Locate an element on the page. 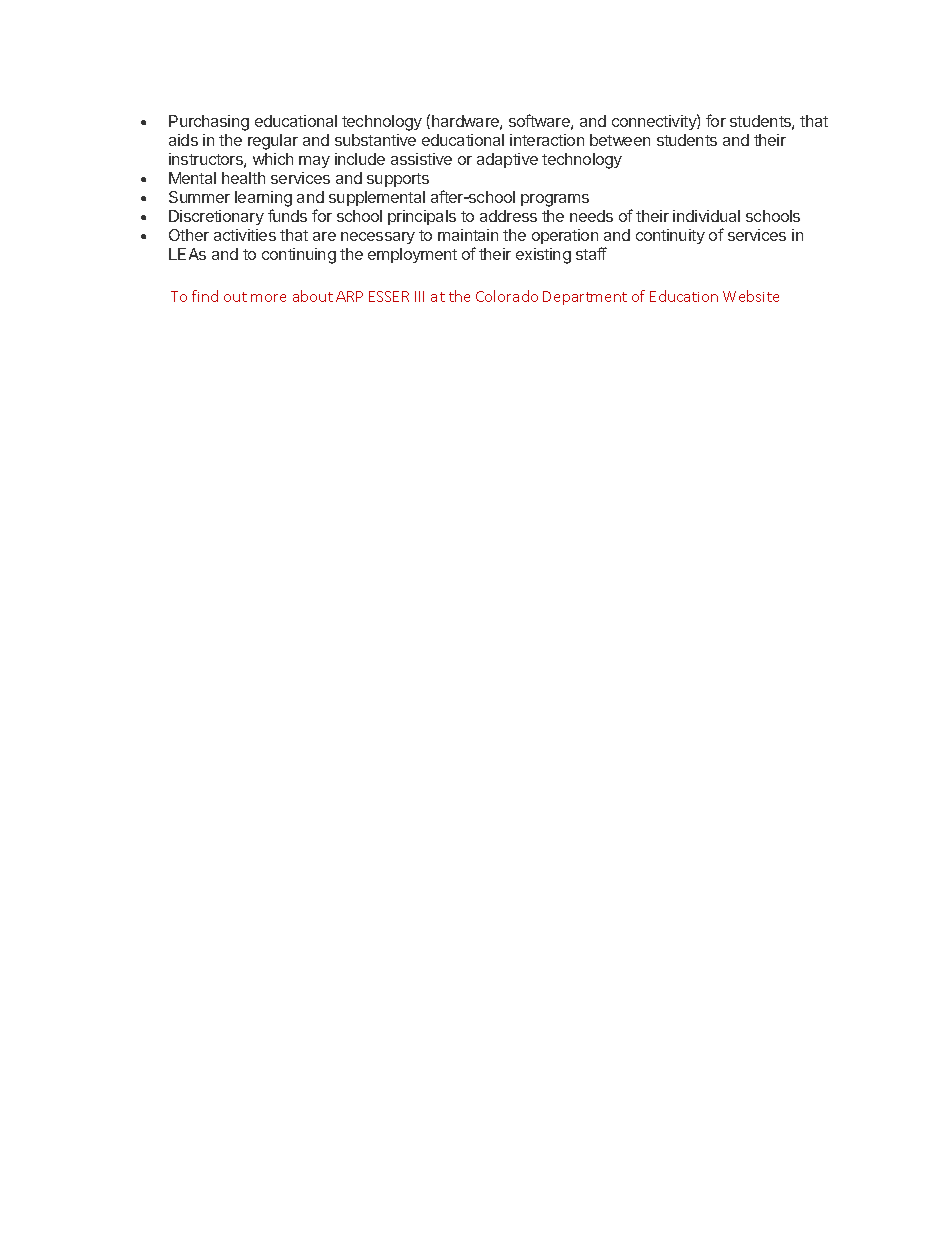  interaction is located at coordinates (547, 140).
